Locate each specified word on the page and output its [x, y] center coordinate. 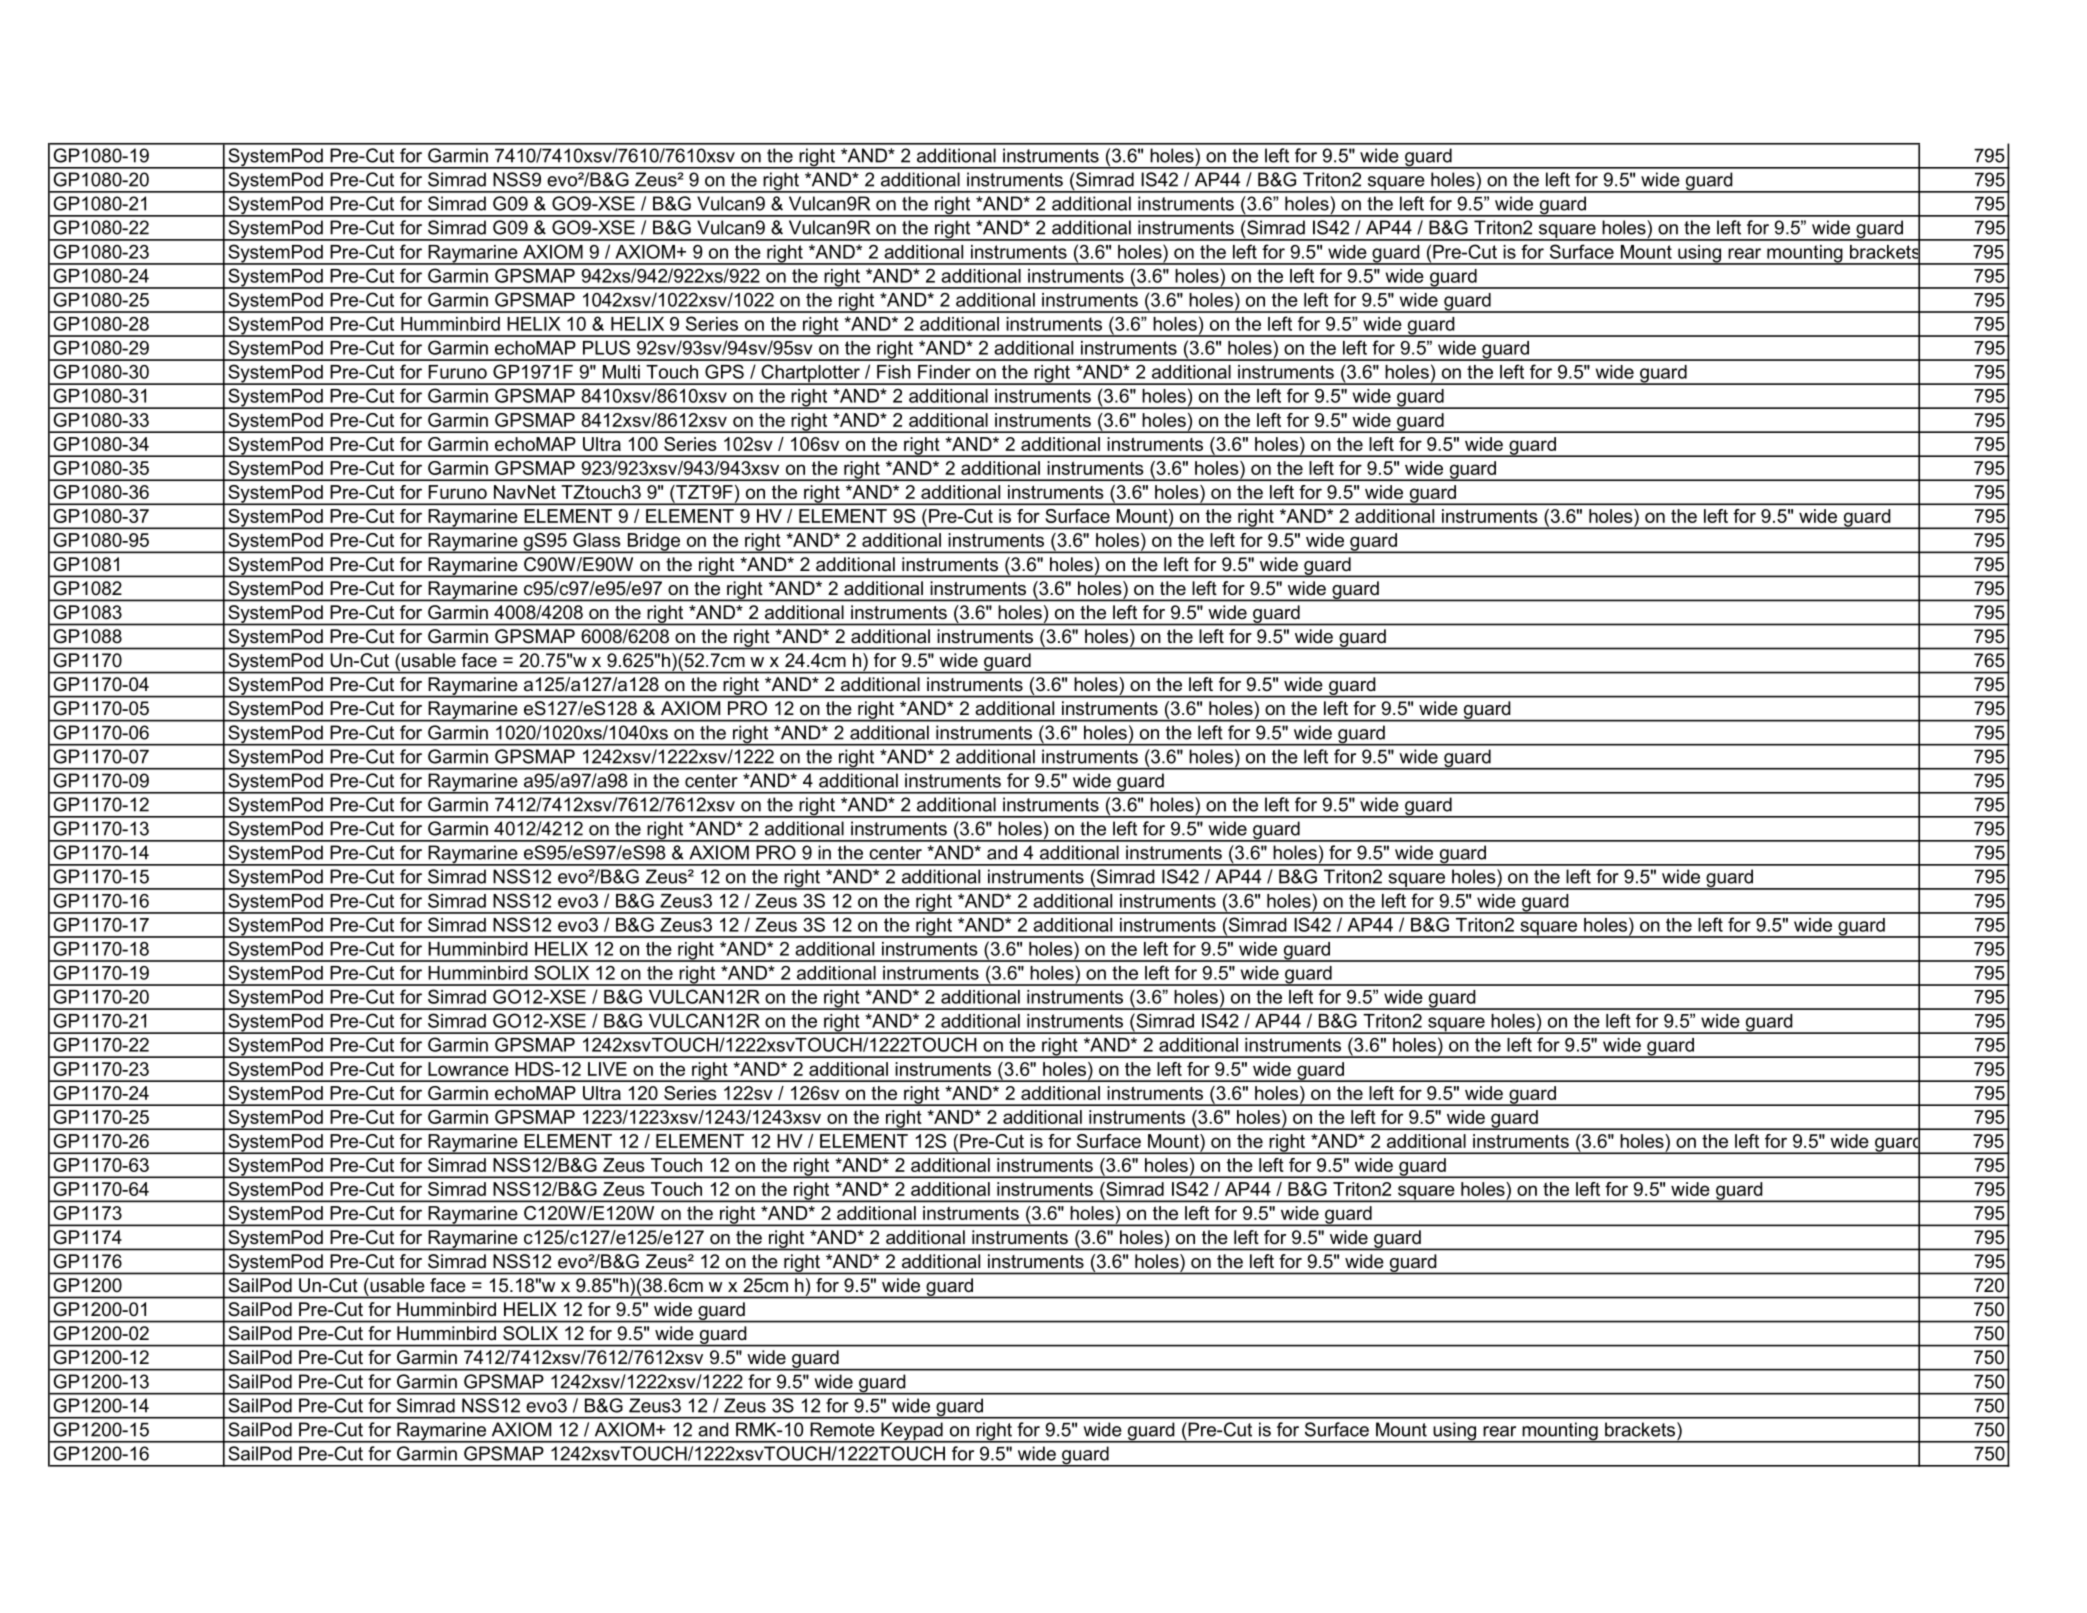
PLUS [606, 347]
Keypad [912, 1432]
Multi [621, 372]
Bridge [654, 543]
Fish [894, 372]
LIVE [607, 1069]
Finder [944, 372]
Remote [842, 1429]
